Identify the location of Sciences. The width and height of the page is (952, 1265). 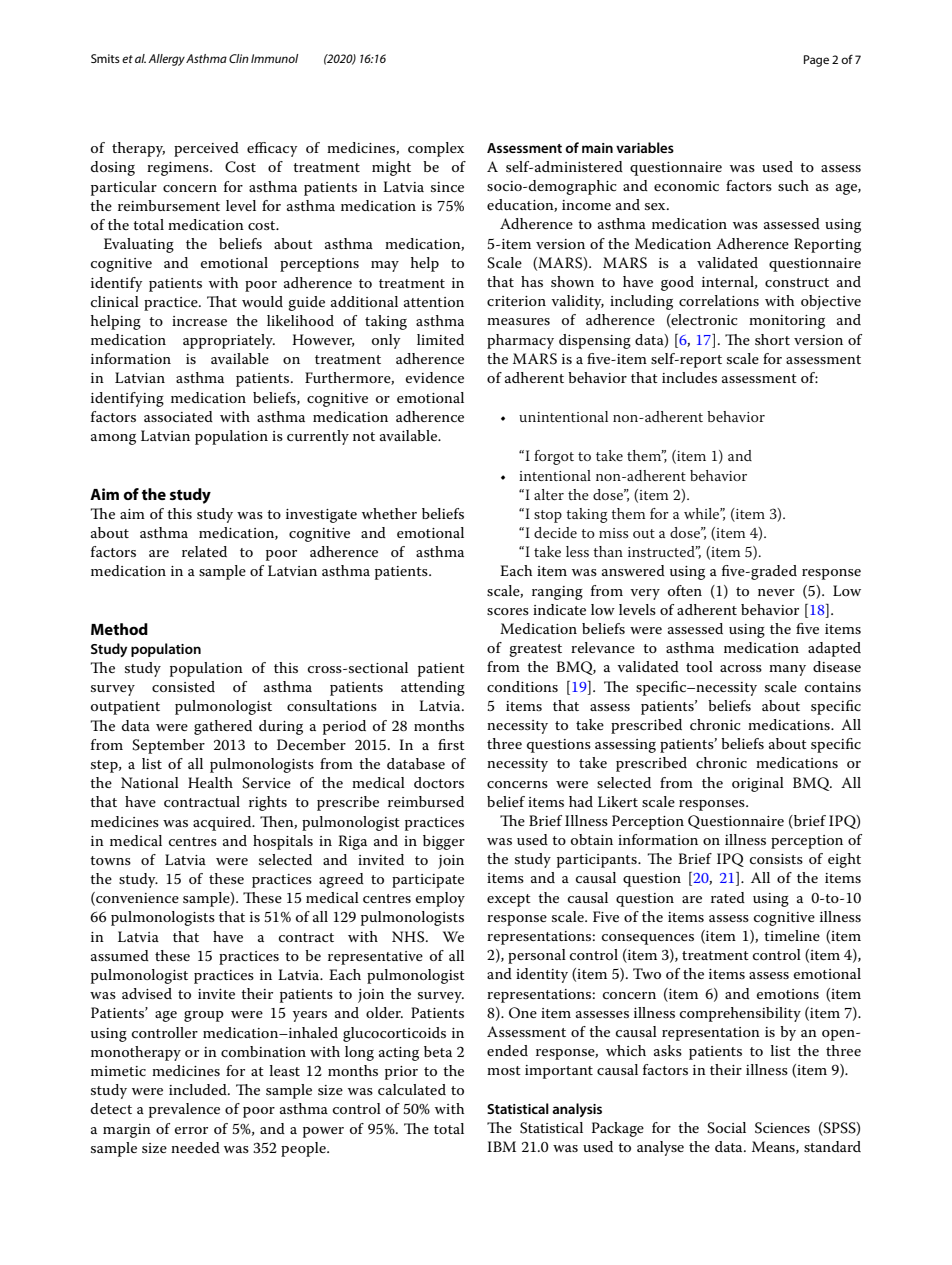
(782, 1128).
